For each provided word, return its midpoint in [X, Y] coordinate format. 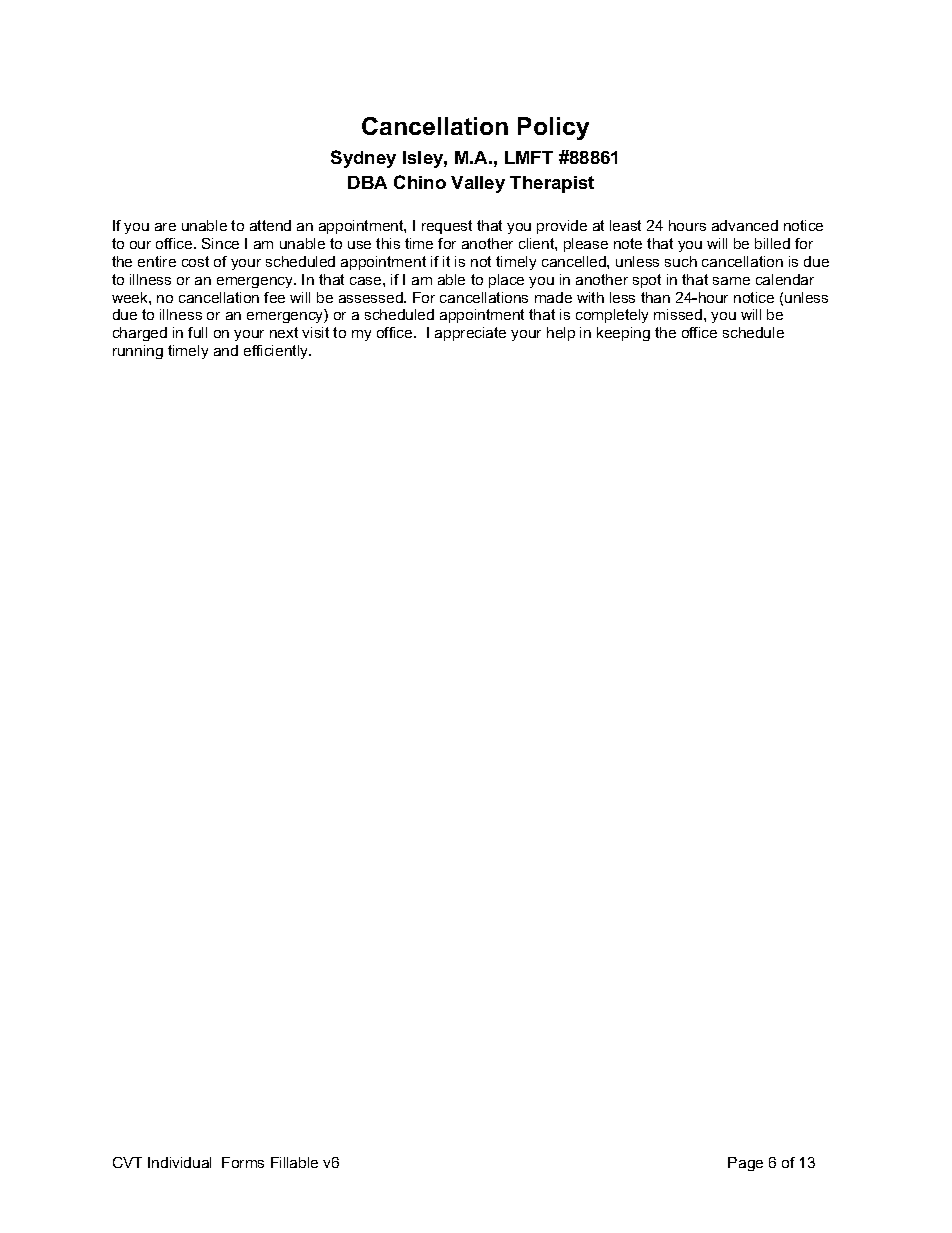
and [226, 350]
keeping [623, 334]
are [165, 227]
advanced [745, 225]
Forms [243, 1162]
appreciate [470, 334]
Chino [420, 182]
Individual [179, 1162]
